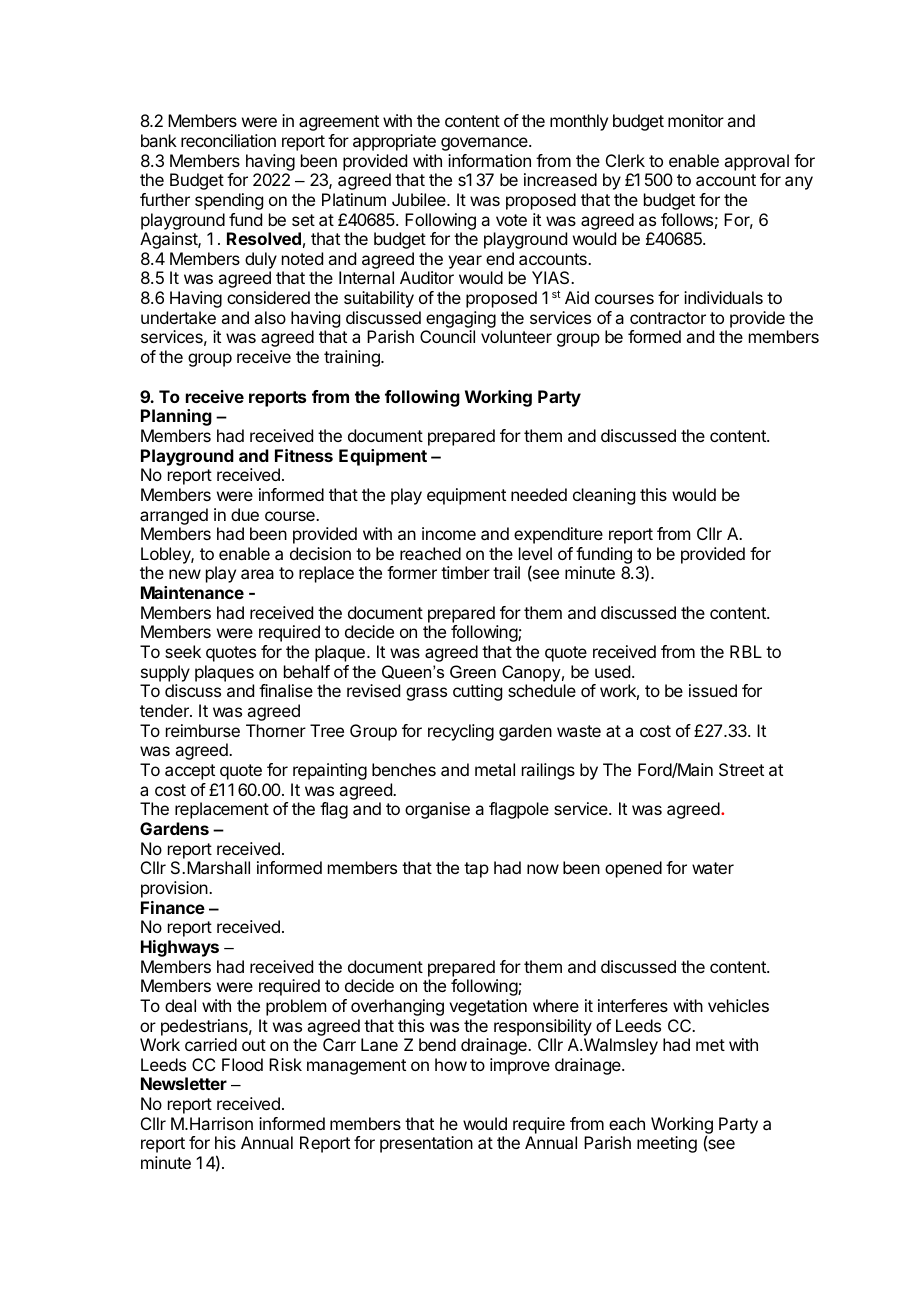 This page has height=1308, width=924. What do you see at coordinates (228, 140) in the page?
I see `reconciliation` at bounding box center [228, 140].
